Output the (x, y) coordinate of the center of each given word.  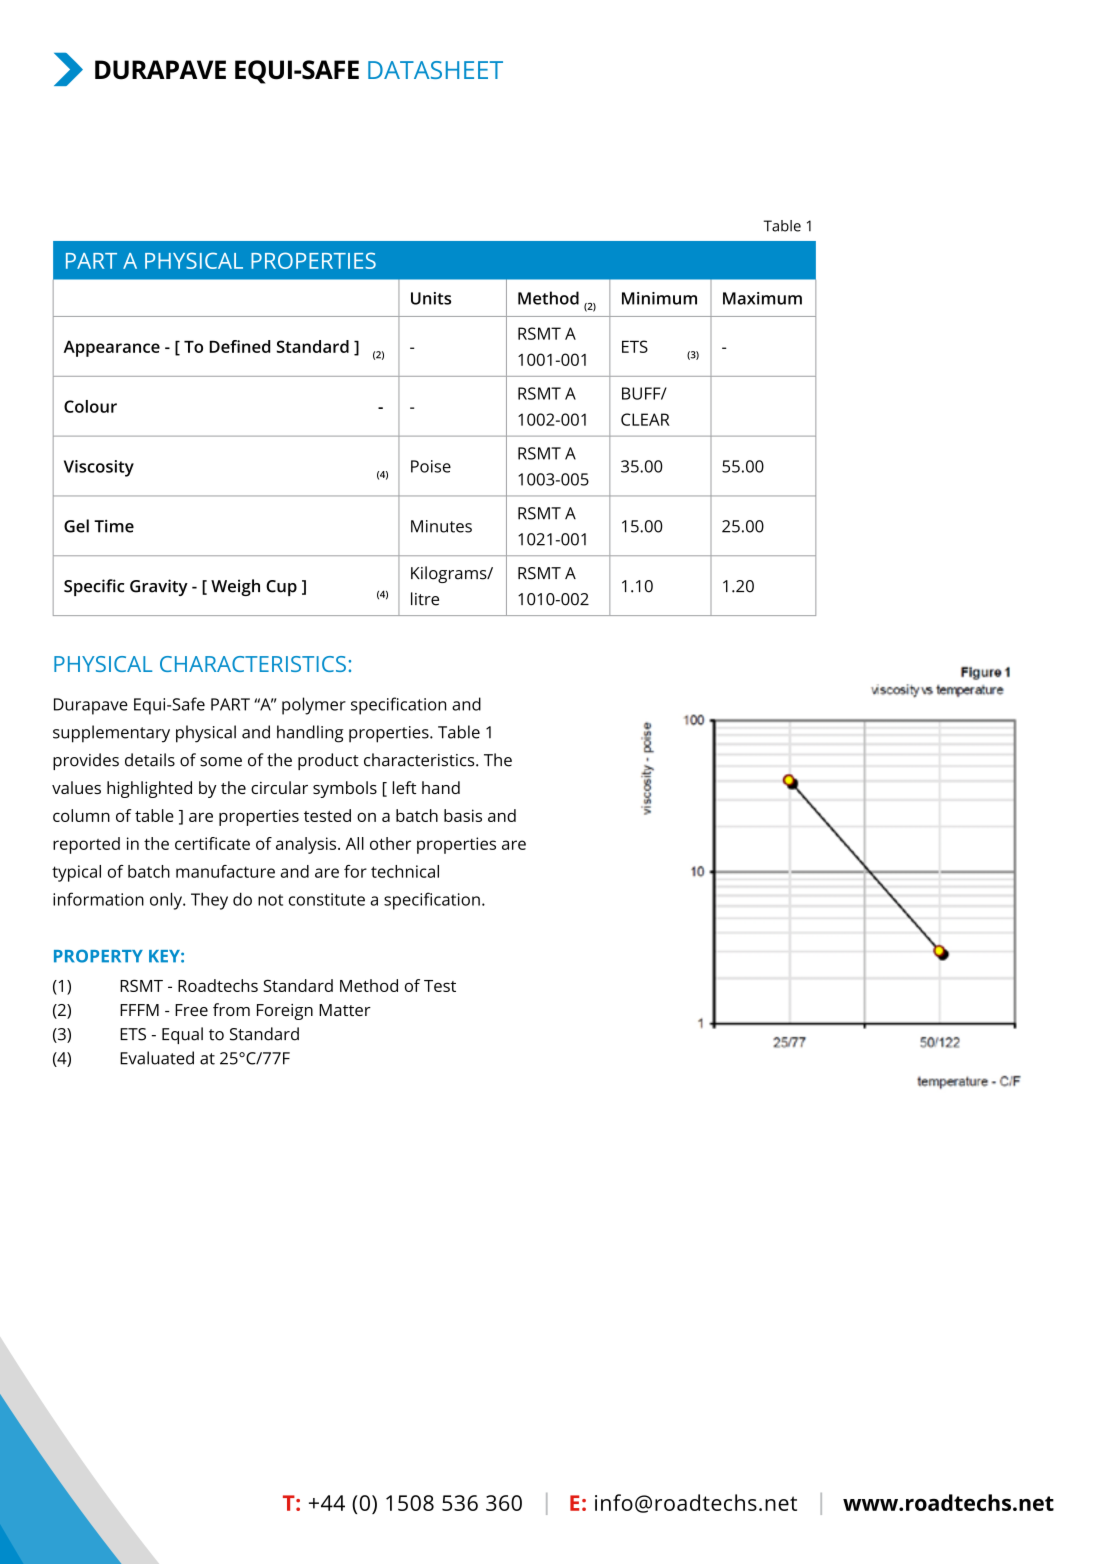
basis (463, 815)
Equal (182, 1035)
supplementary (111, 734)
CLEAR (645, 419)
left (404, 787)
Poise (431, 466)
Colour (90, 406)
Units (431, 298)
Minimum (659, 298)
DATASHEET (435, 70)
